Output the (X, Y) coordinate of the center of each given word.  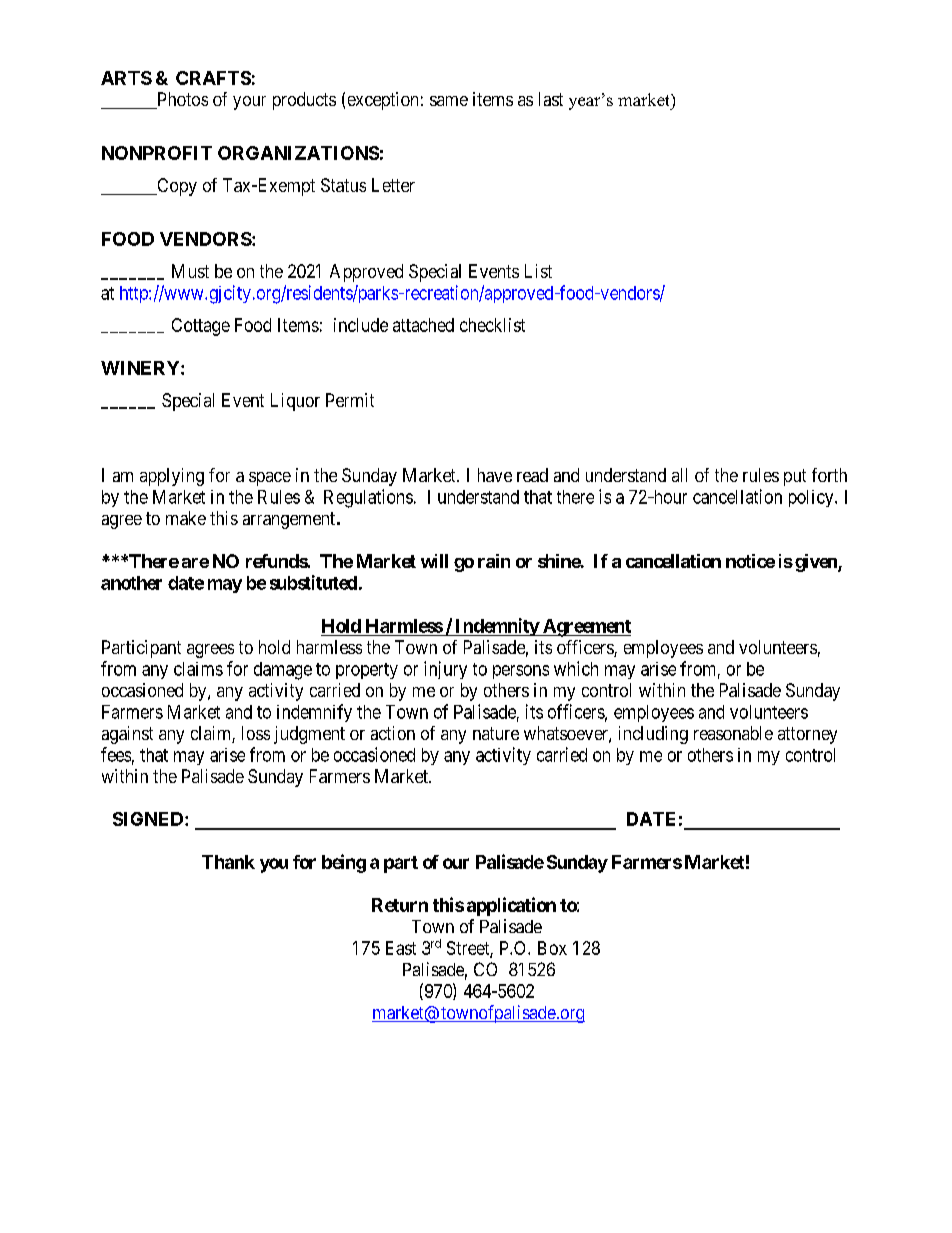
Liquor (295, 402)
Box (552, 948)
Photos (181, 100)
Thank (228, 862)
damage (283, 671)
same (449, 101)
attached (423, 325)
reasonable (733, 733)
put (795, 477)
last (551, 99)
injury (445, 670)
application (511, 906)
